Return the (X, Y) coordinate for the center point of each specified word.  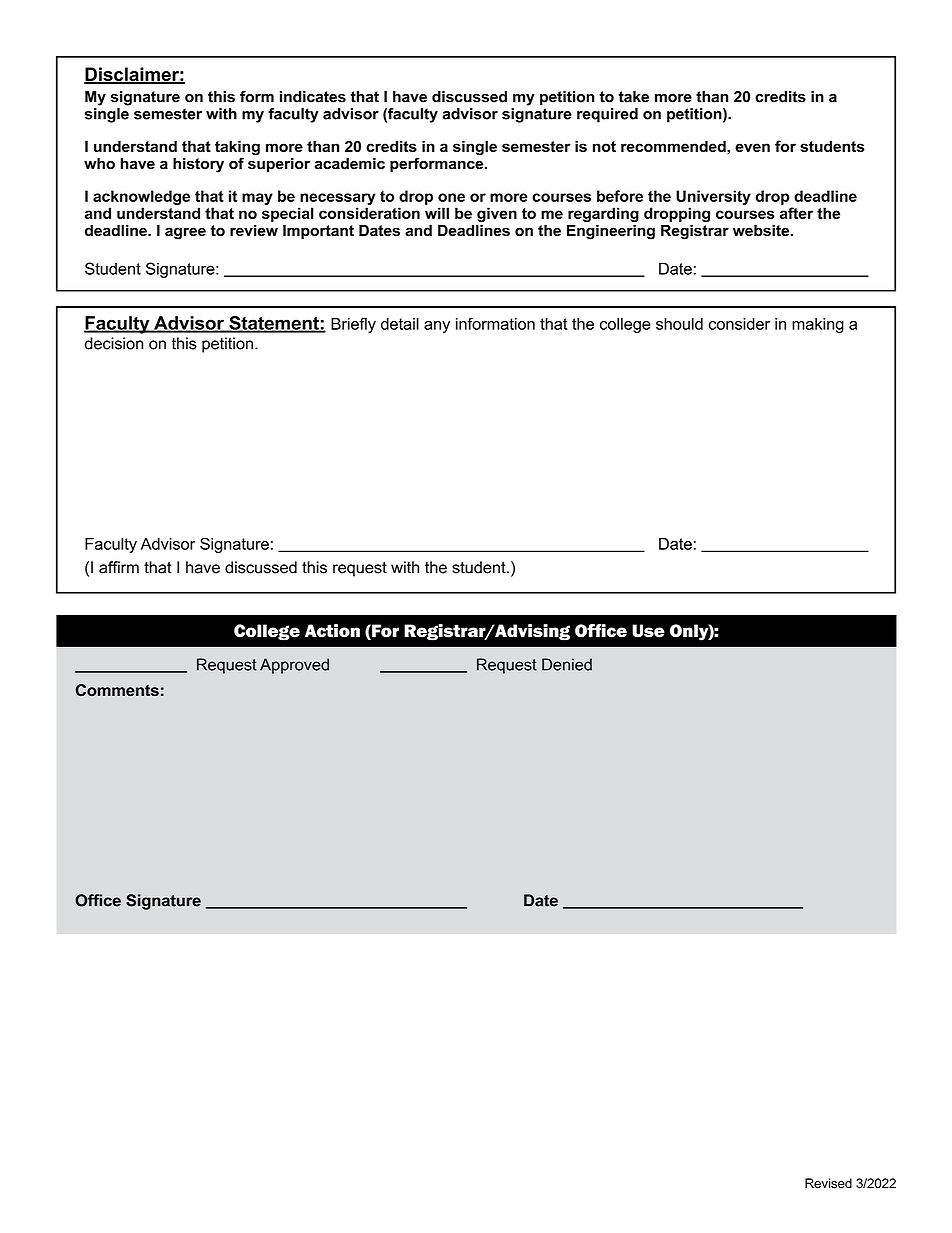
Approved (294, 666)
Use (648, 631)
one (451, 197)
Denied (567, 664)
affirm (119, 567)
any (437, 327)
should (679, 324)
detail (400, 324)
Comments (117, 690)
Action (332, 631)
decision (114, 343)
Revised (828, 1183)
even (752, 147)
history (198, 165)
